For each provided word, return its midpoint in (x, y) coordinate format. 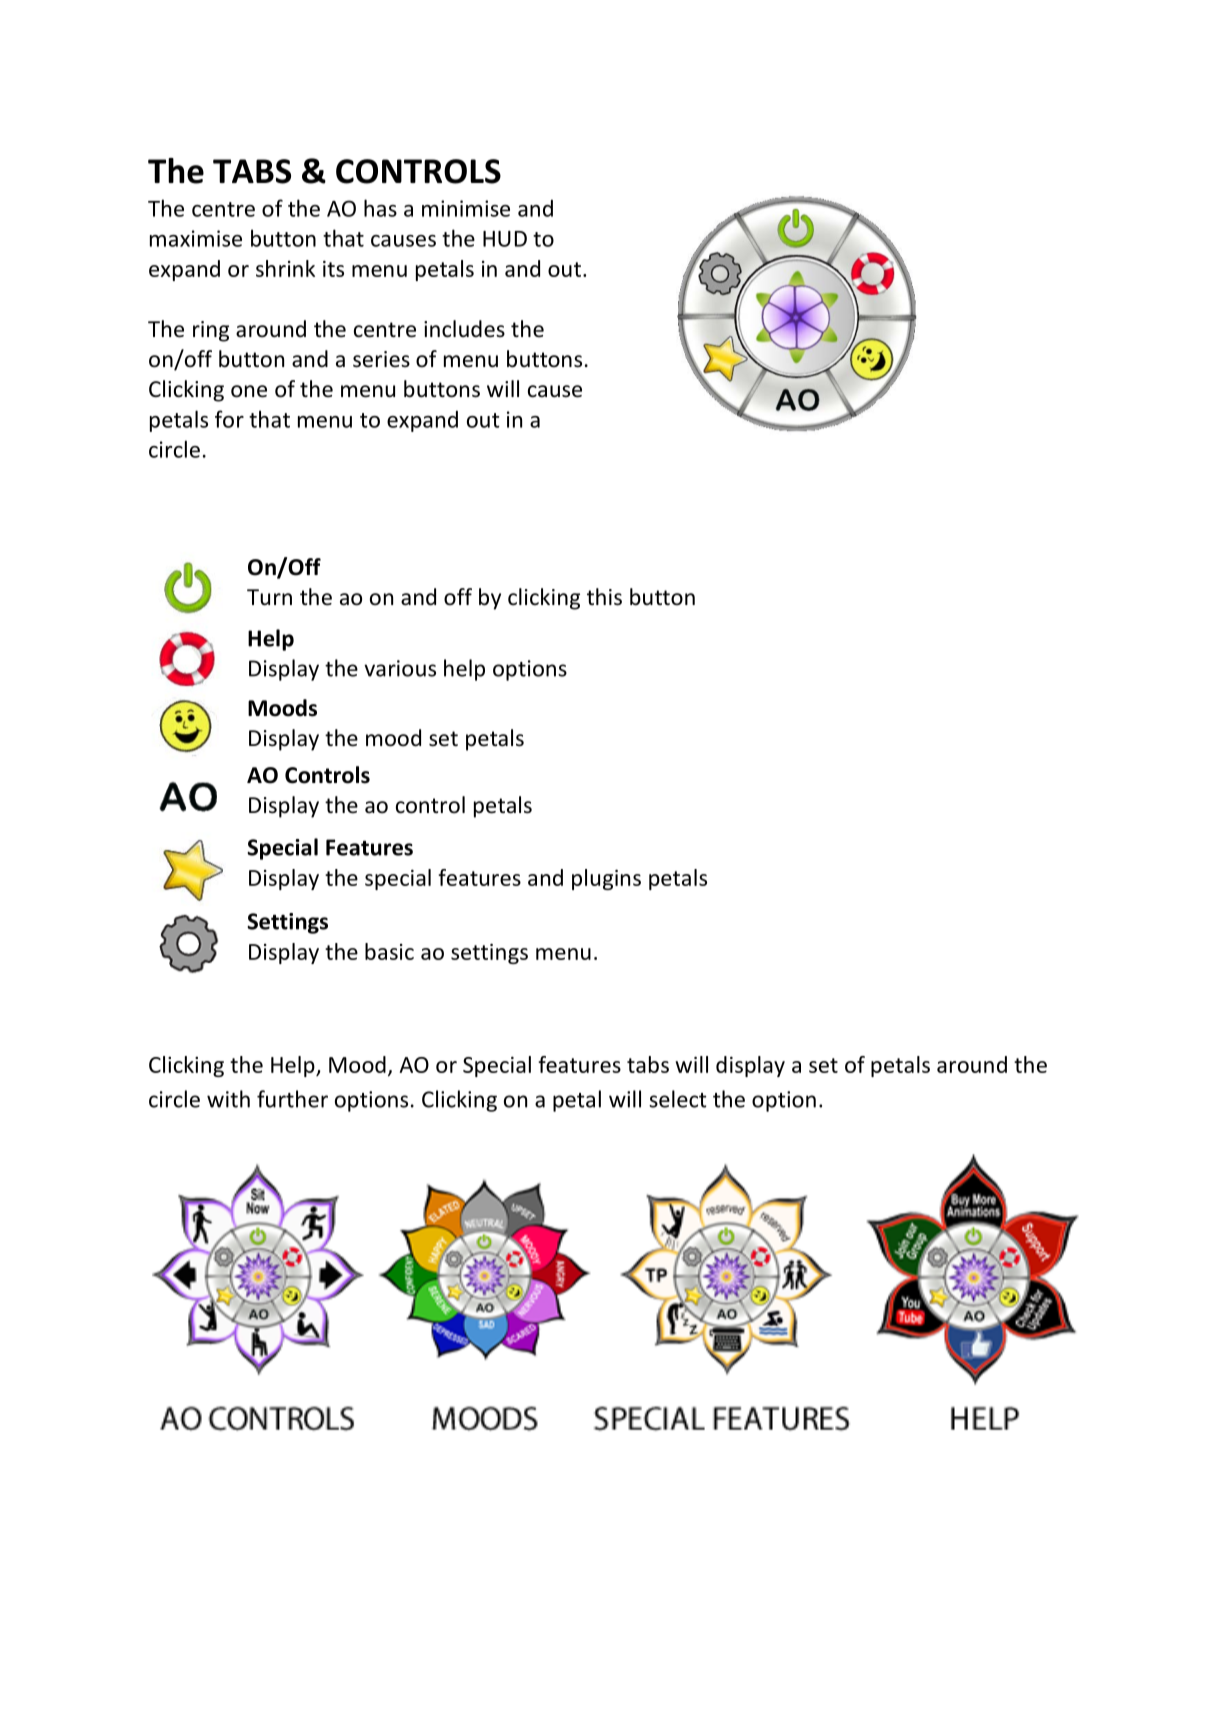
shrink (285, 268)
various (400, 668)
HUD (505, 239)
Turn (269, 597)
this (604, 597)
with (228, 1099)
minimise (466, 208)
